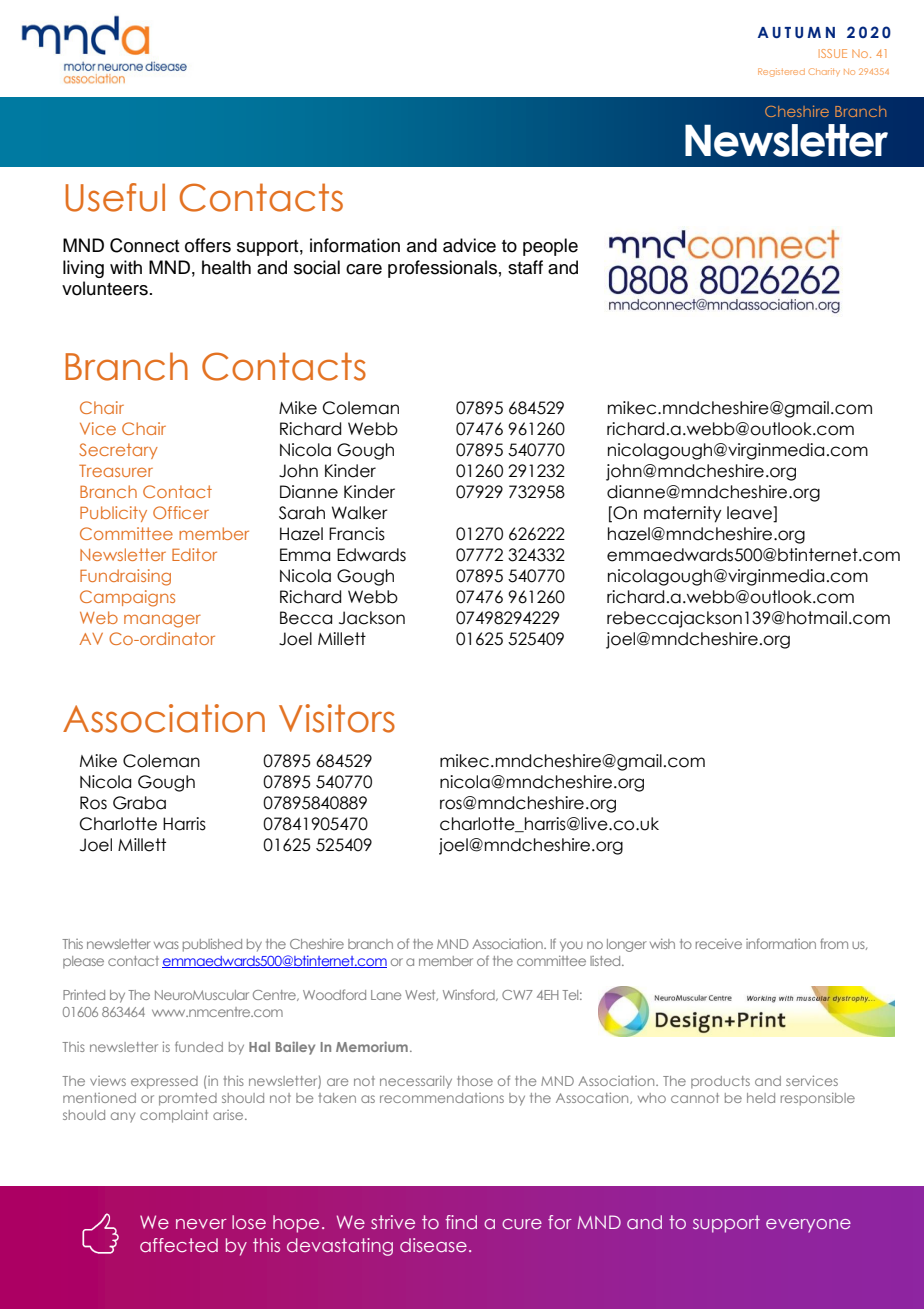 Image resolution: width=924 pixels, height=1309 pixels. Describe the element at coordinates (115, 197) in the image. I see `Useful` at that location.
